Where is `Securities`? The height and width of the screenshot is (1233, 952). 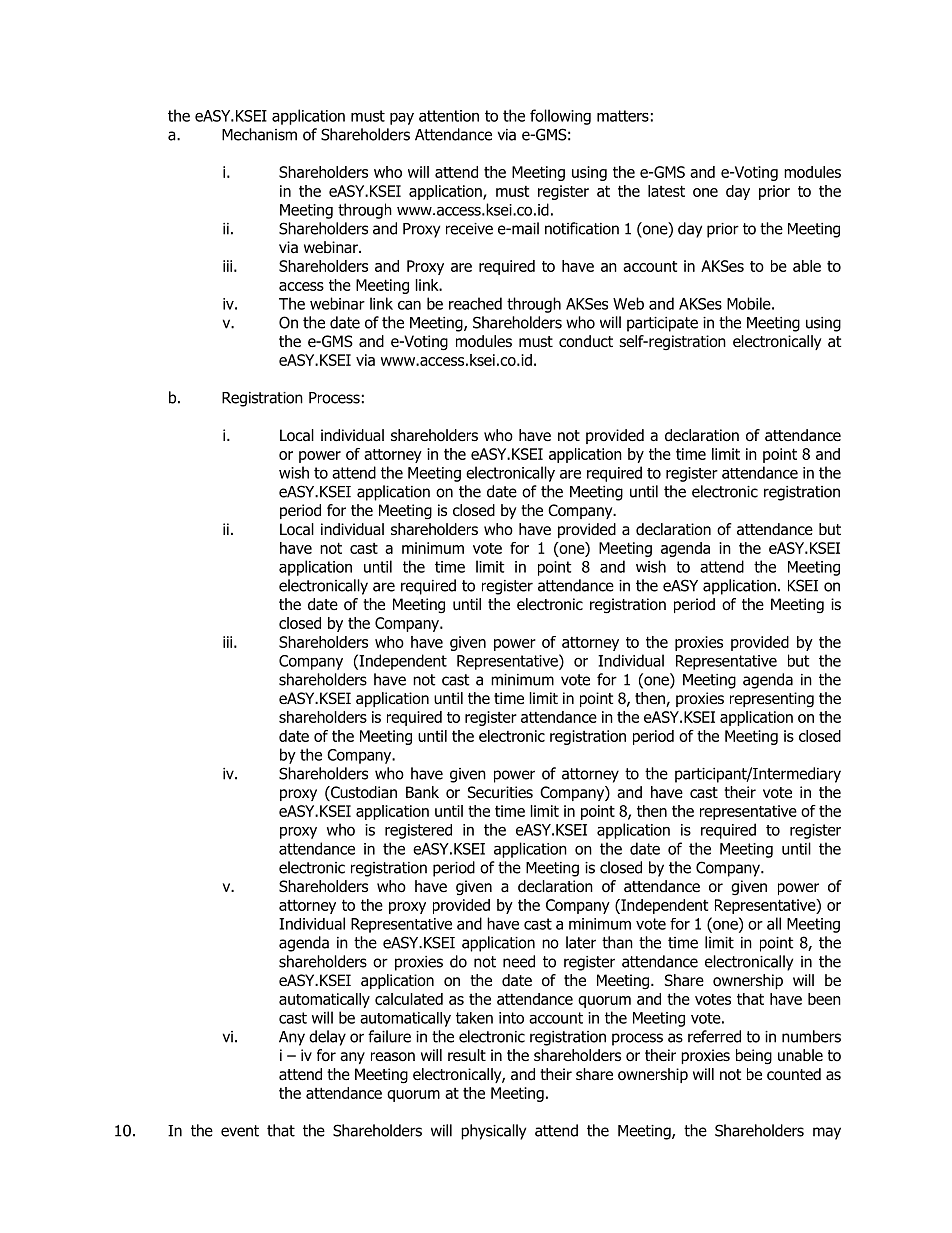
Securities is located at coordinates (500, 792).
